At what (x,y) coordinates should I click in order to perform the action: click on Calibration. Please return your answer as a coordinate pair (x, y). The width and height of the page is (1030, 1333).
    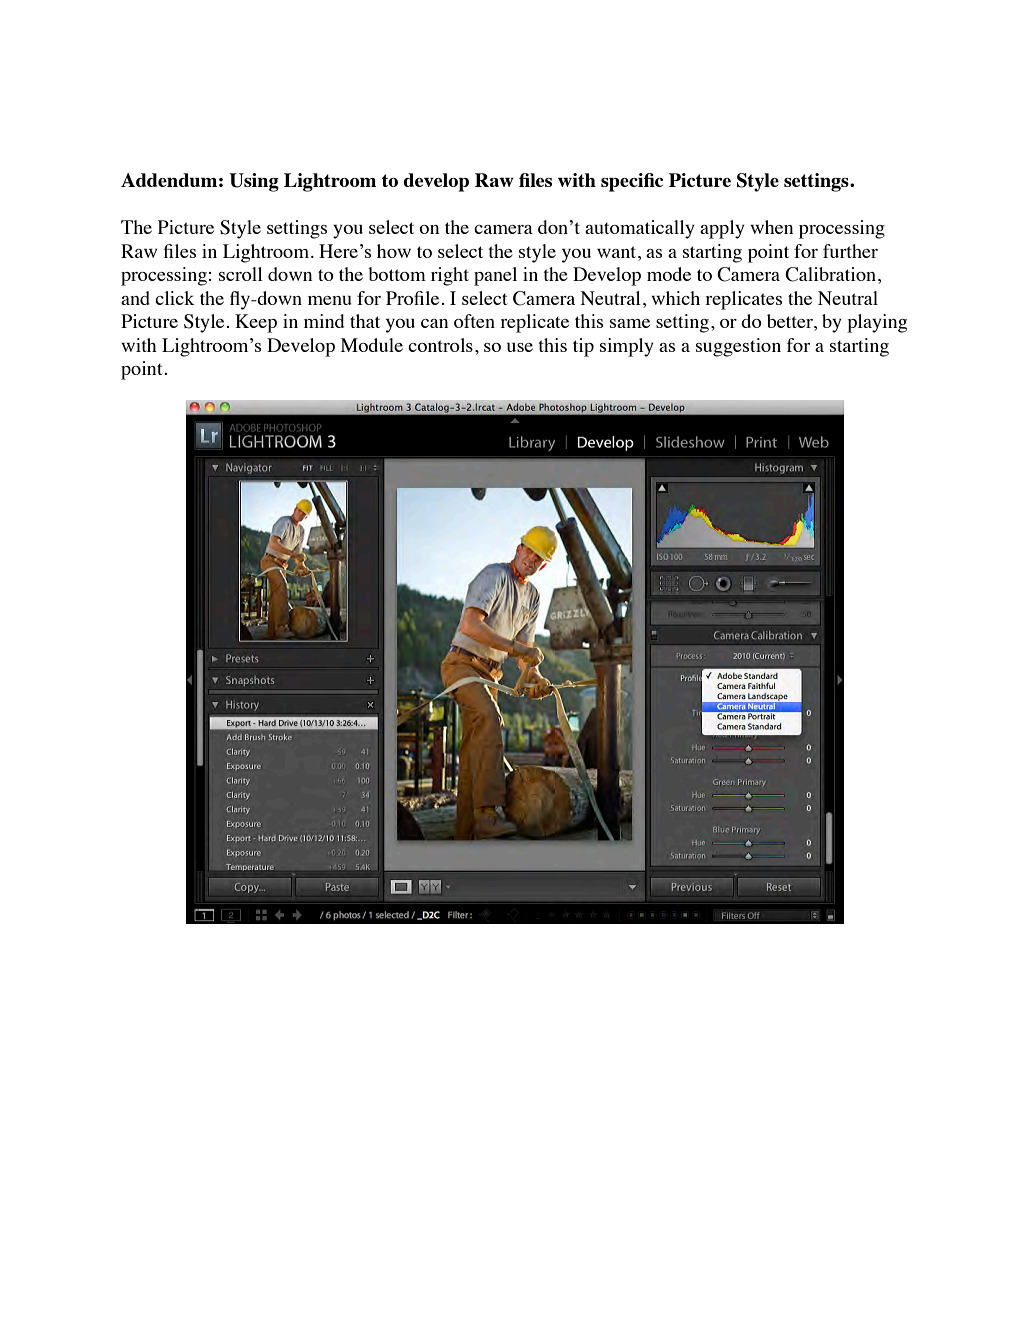
    Looking at the image, I should click on (830, 274).
